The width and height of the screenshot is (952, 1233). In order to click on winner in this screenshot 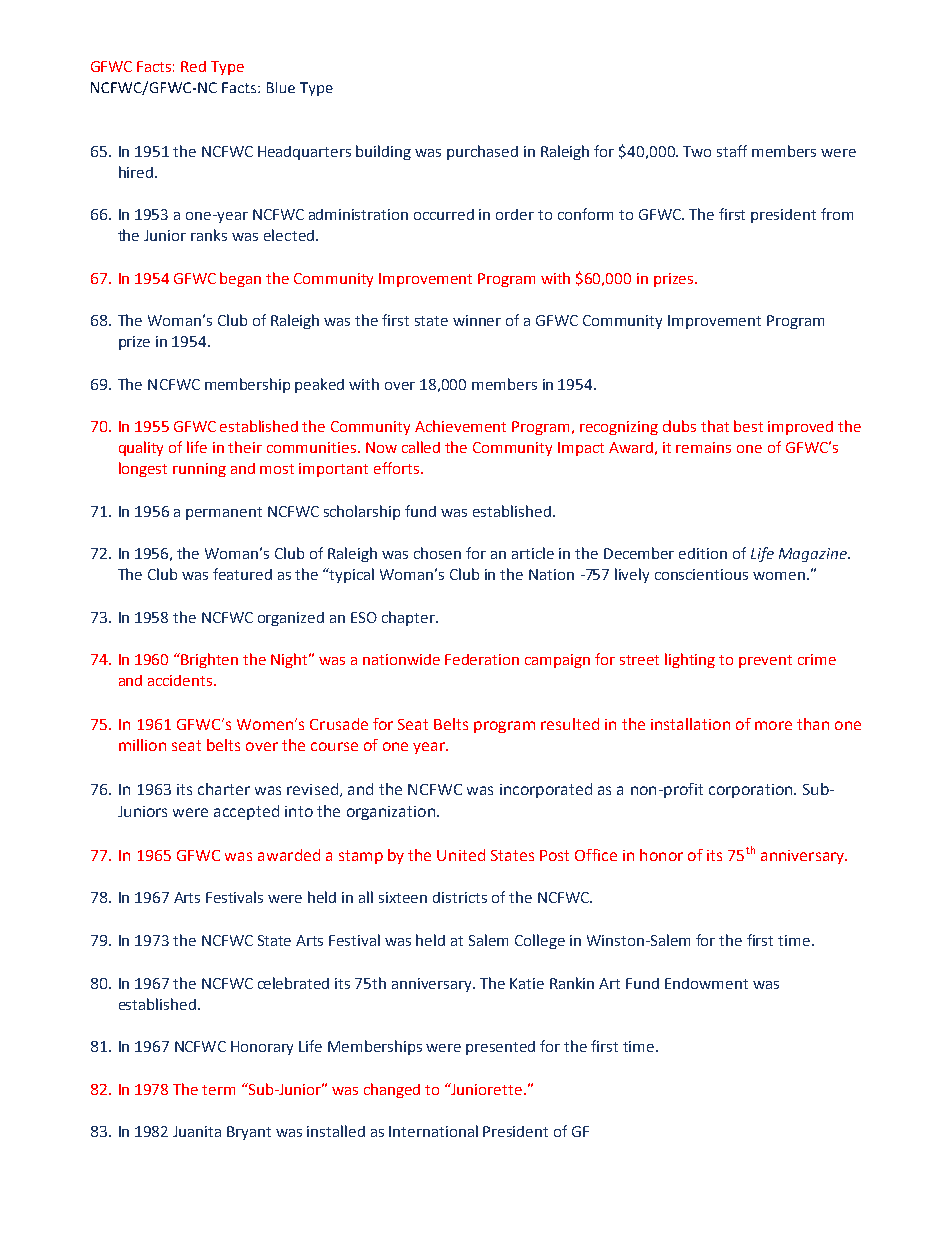, I will do `click(477, 320)`.
